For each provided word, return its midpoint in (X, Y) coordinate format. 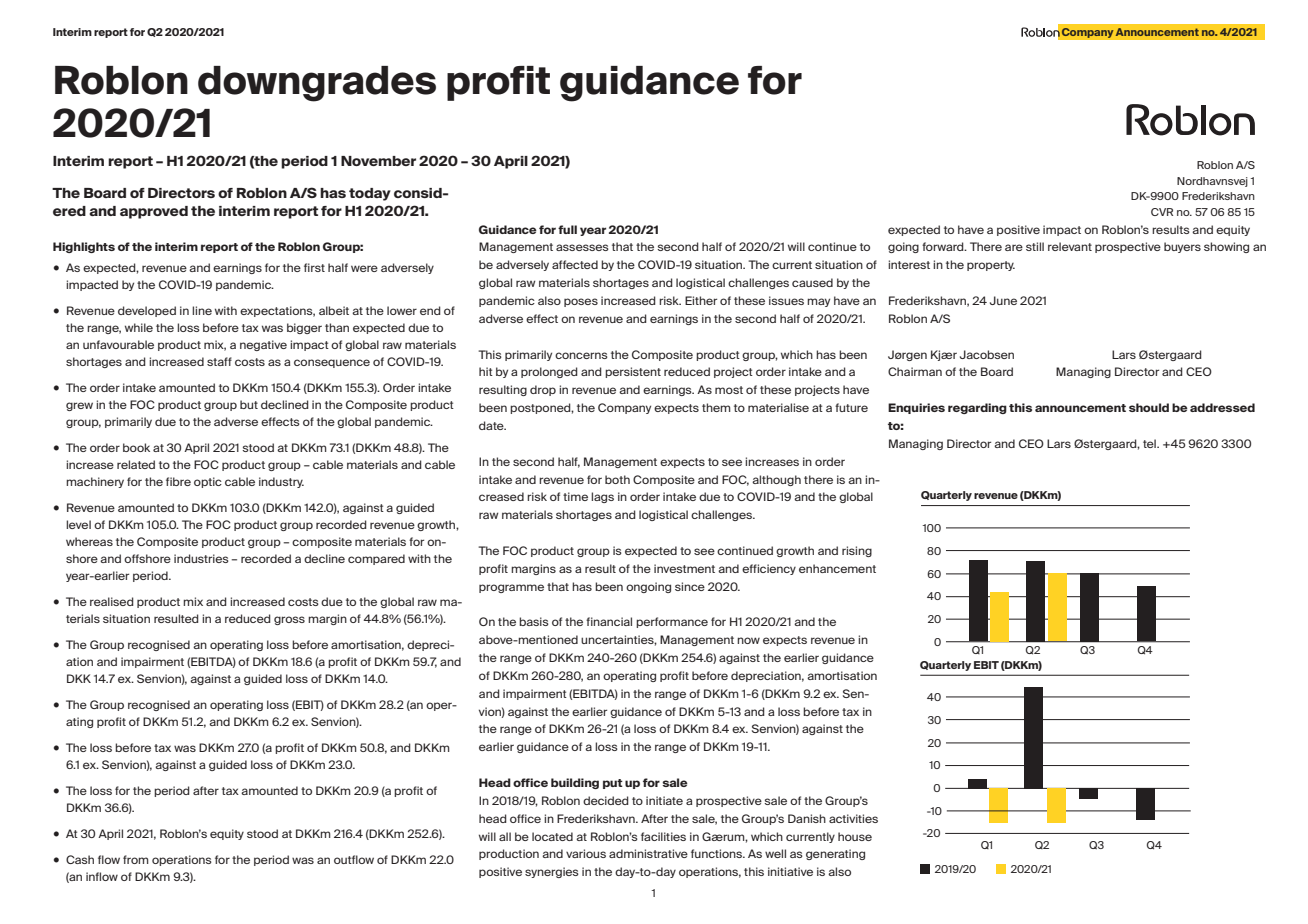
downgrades (317, 84)
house (855, 836)
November (378, 161)
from (136, 859)
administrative (648, 853)
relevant (1070, 246)
